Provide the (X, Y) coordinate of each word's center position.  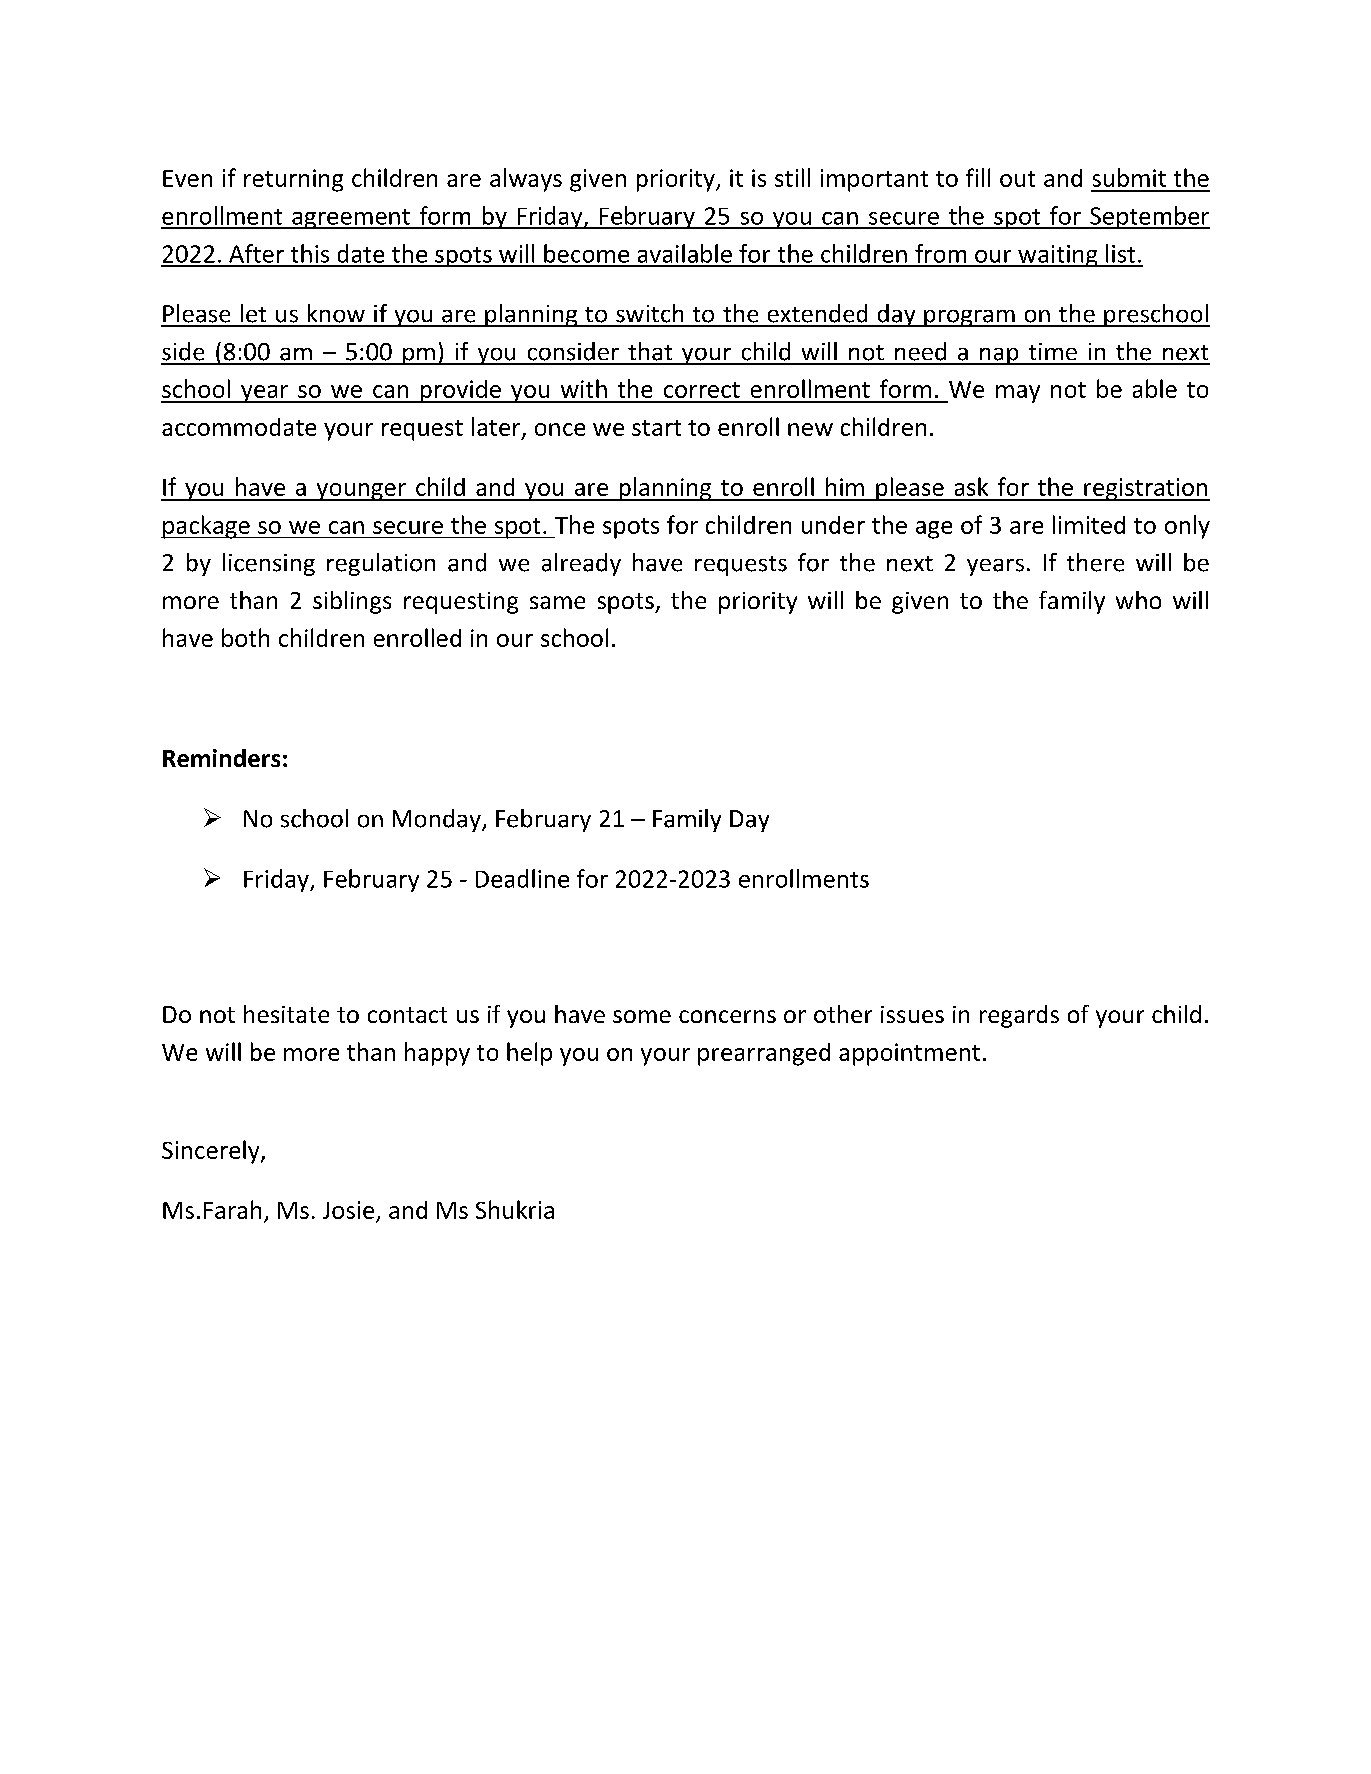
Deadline (522, 878)
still (792, 177)
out (1017, 179)
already (581, 564)
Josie (348, 1210)
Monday (438, 820)
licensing (269, 564)
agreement (351, 219)
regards (1019, 1016)
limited (1089, 524)
